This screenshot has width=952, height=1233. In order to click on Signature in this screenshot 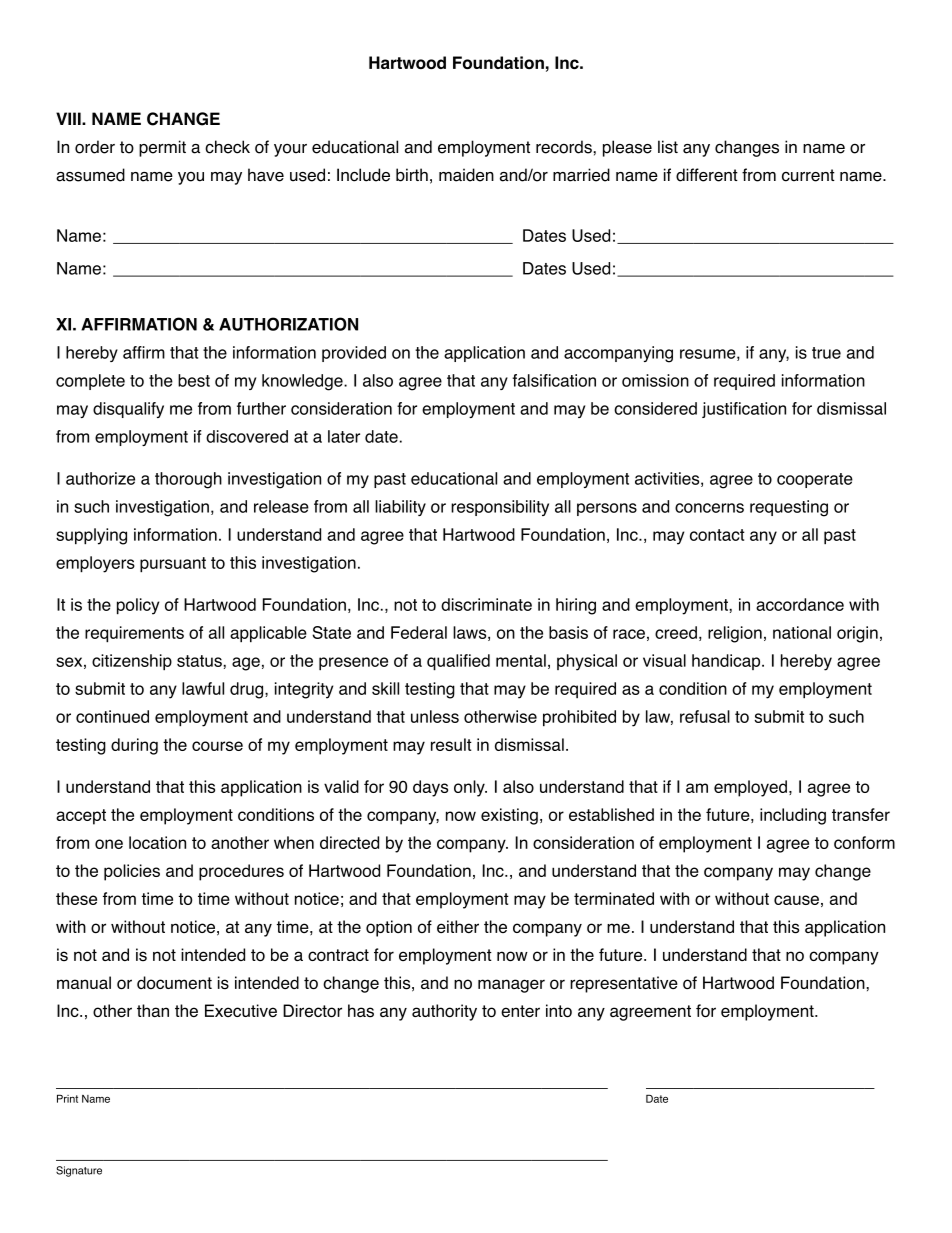, I will do `click(79, 1171)`.
